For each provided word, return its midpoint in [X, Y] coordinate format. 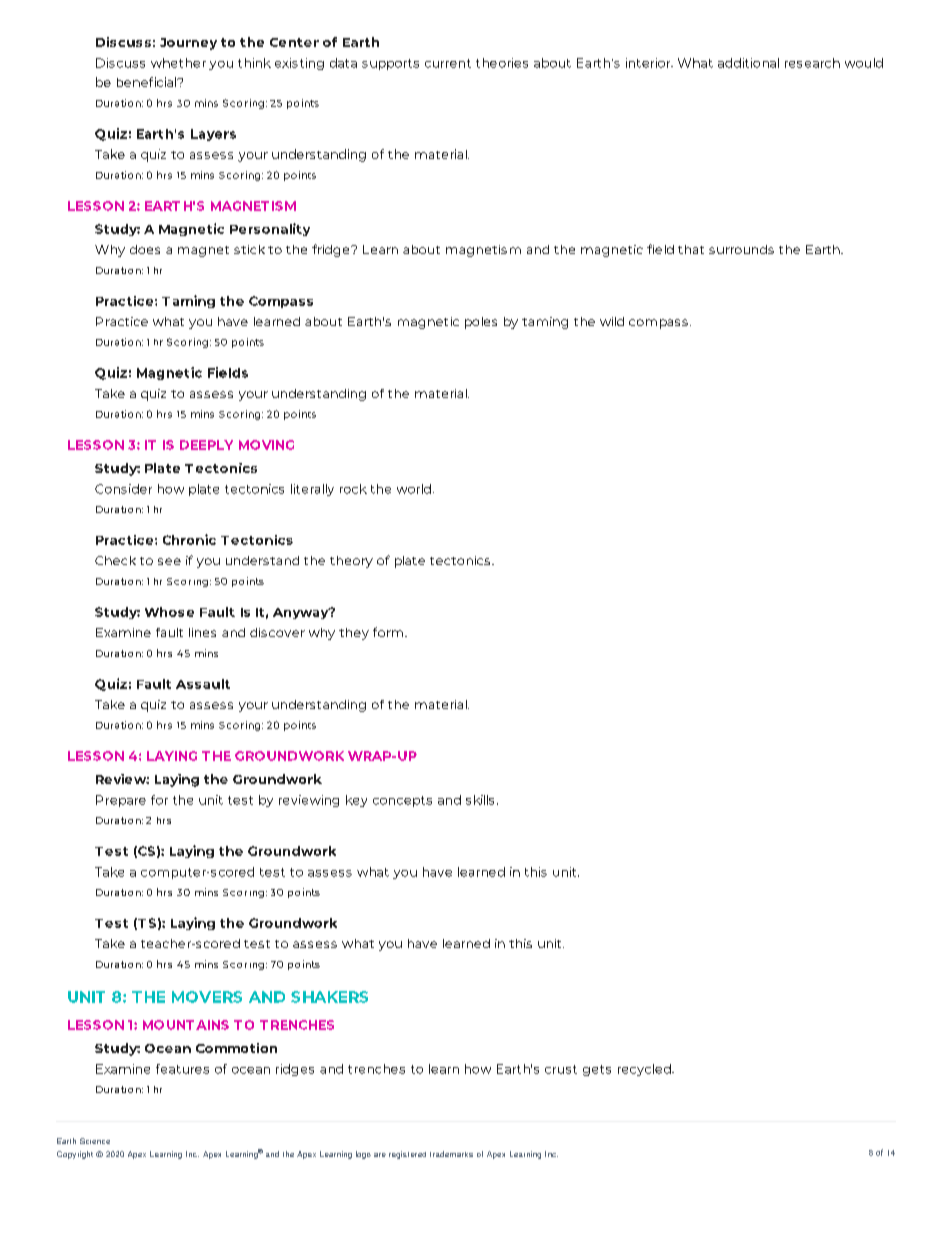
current [448, 63]
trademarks [451, 1154]
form [389, 632]
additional [748, 63]
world [414, 489]
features [182, 1069]
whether [178, 63]
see [169, 561]
